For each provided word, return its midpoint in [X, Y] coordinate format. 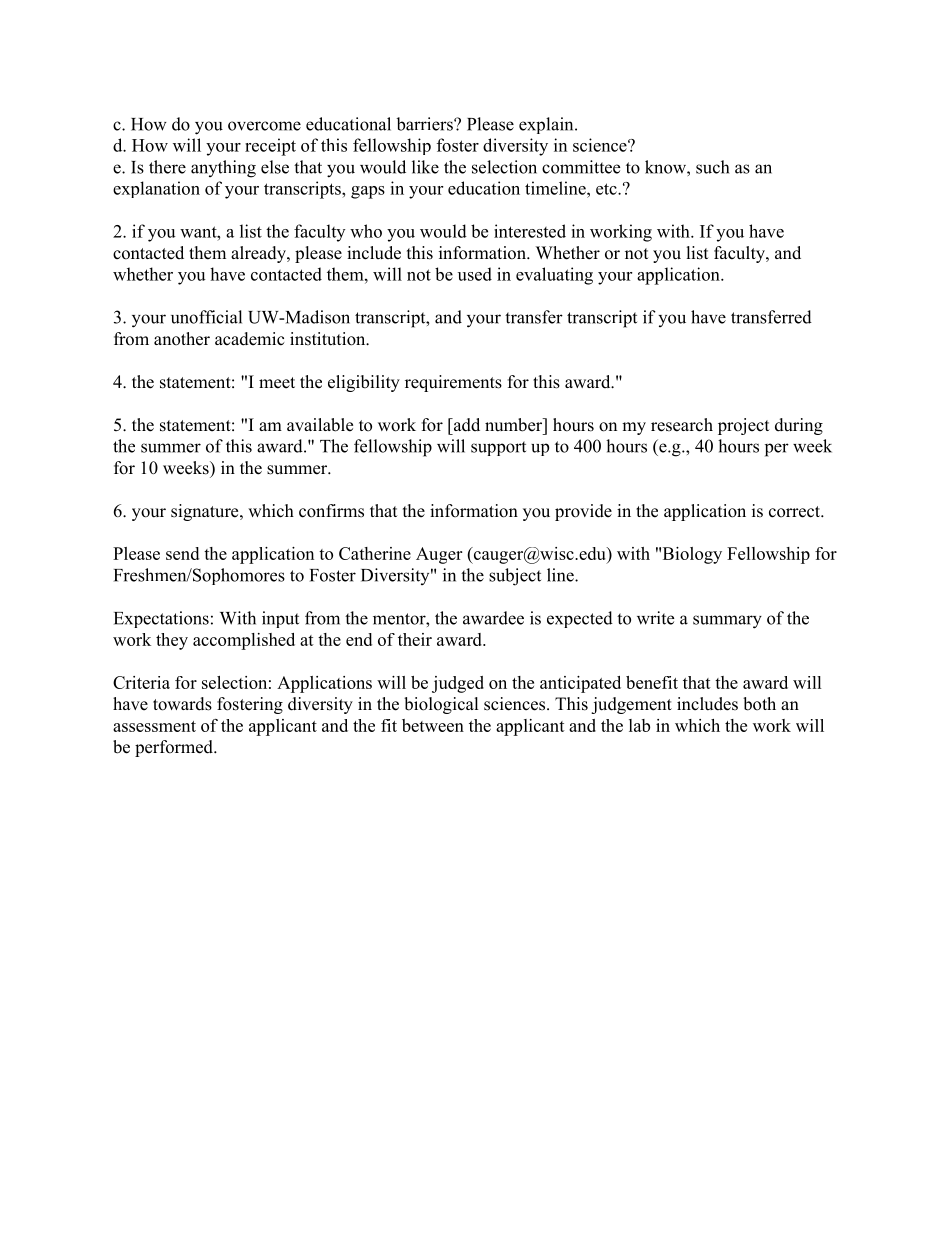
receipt [270, 147]
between [433, 725]
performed [175, 748]
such [712, 167]
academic [250, 339]
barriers [425, 124]
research [682, 425]
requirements [453, 383]
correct [795, 512]
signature [206, 512]
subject [515, 577]
